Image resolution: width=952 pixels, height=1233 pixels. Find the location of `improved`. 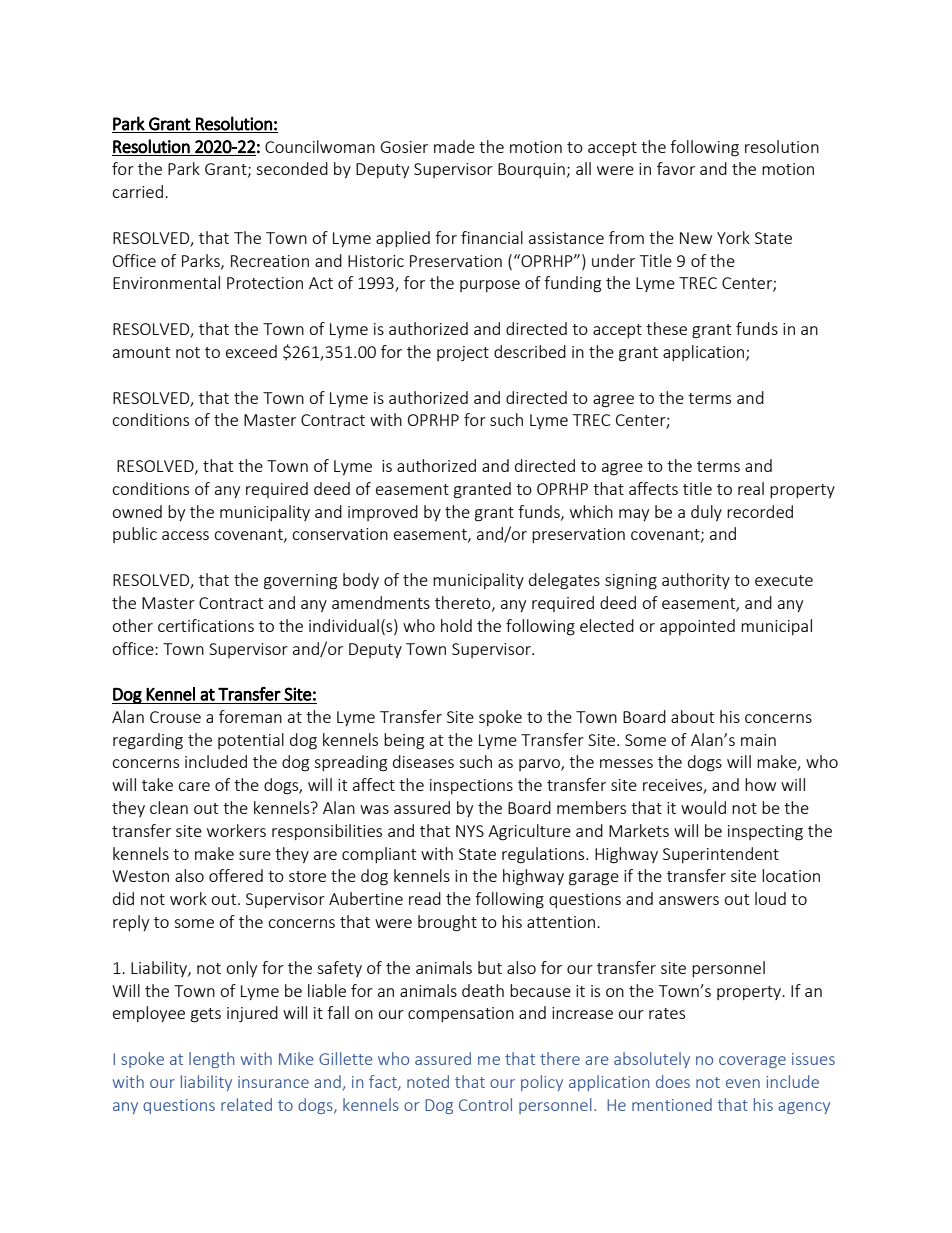

improved is located at coordinates (383, 513).
